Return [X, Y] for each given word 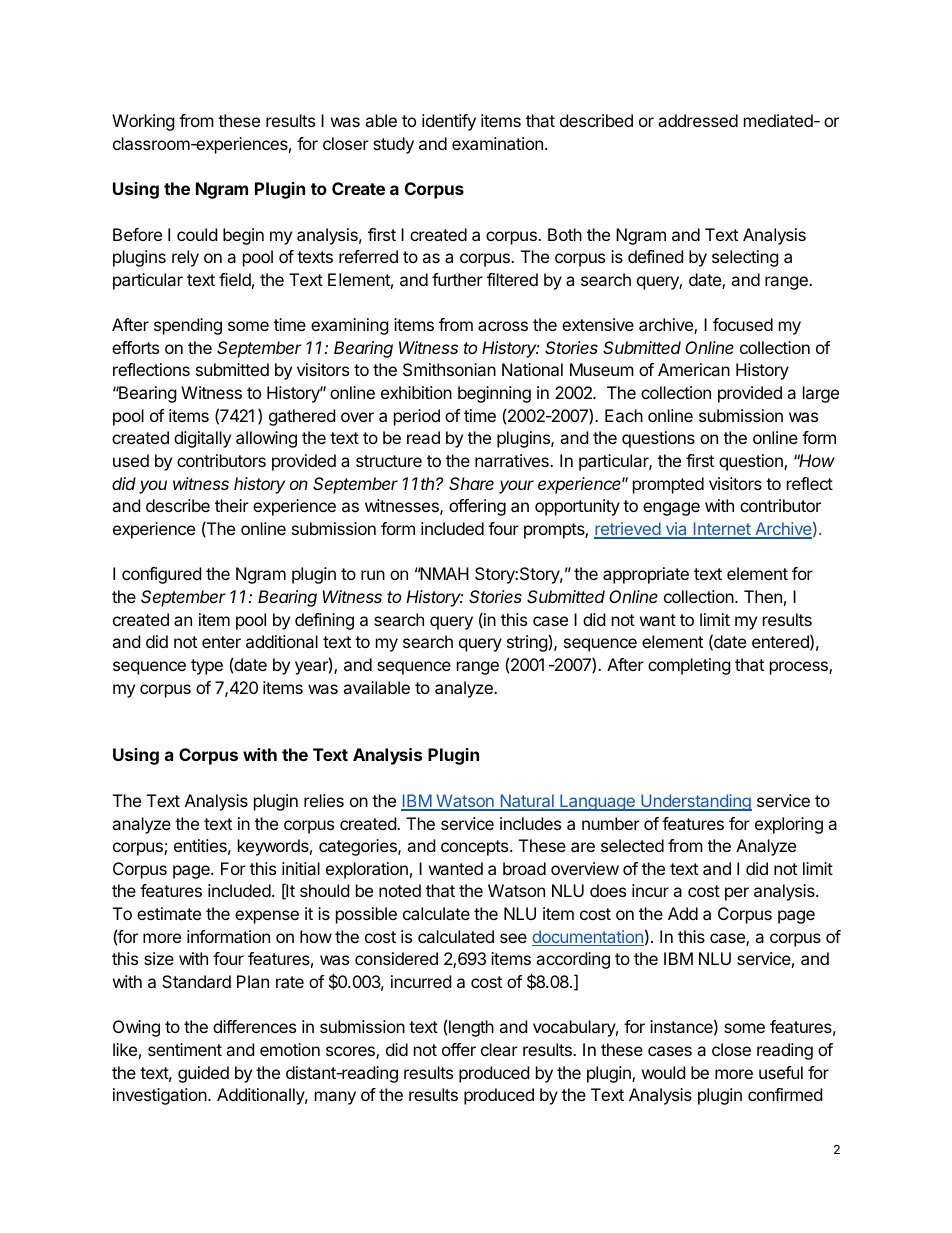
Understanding [695, 802]
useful [781, 1072]
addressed [698, 120]
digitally [202, 439]
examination [497, 143]
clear [499, 1049]
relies [324, 800]
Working [143, 122]
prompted [668, 485]
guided [203, 1074]
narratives [513, 460]
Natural [527, 802]
